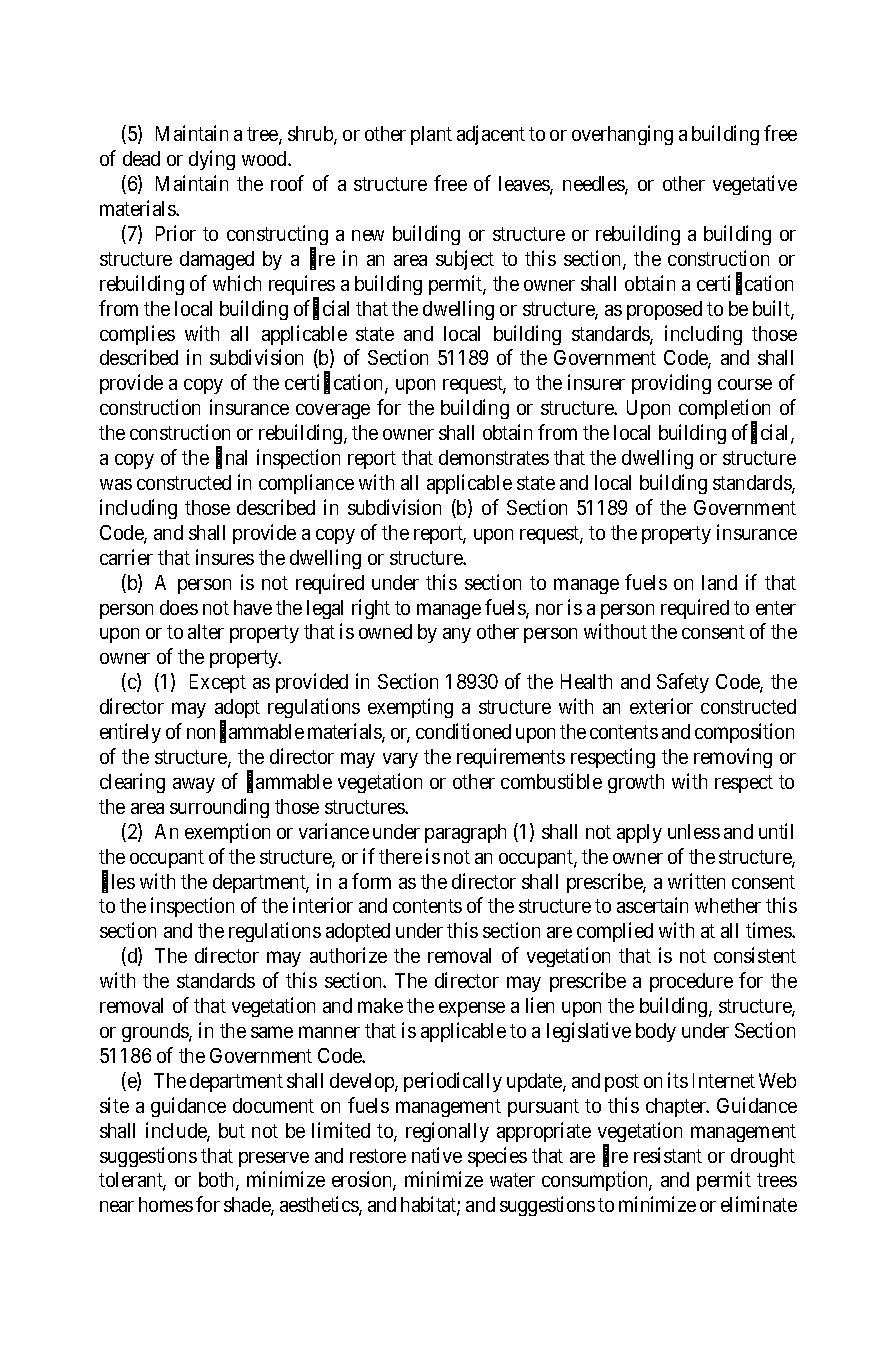 The height and width of the image is (1345, 896). Describe the element at coordinates (218, 1181) in the image. I see `both` at that location.
